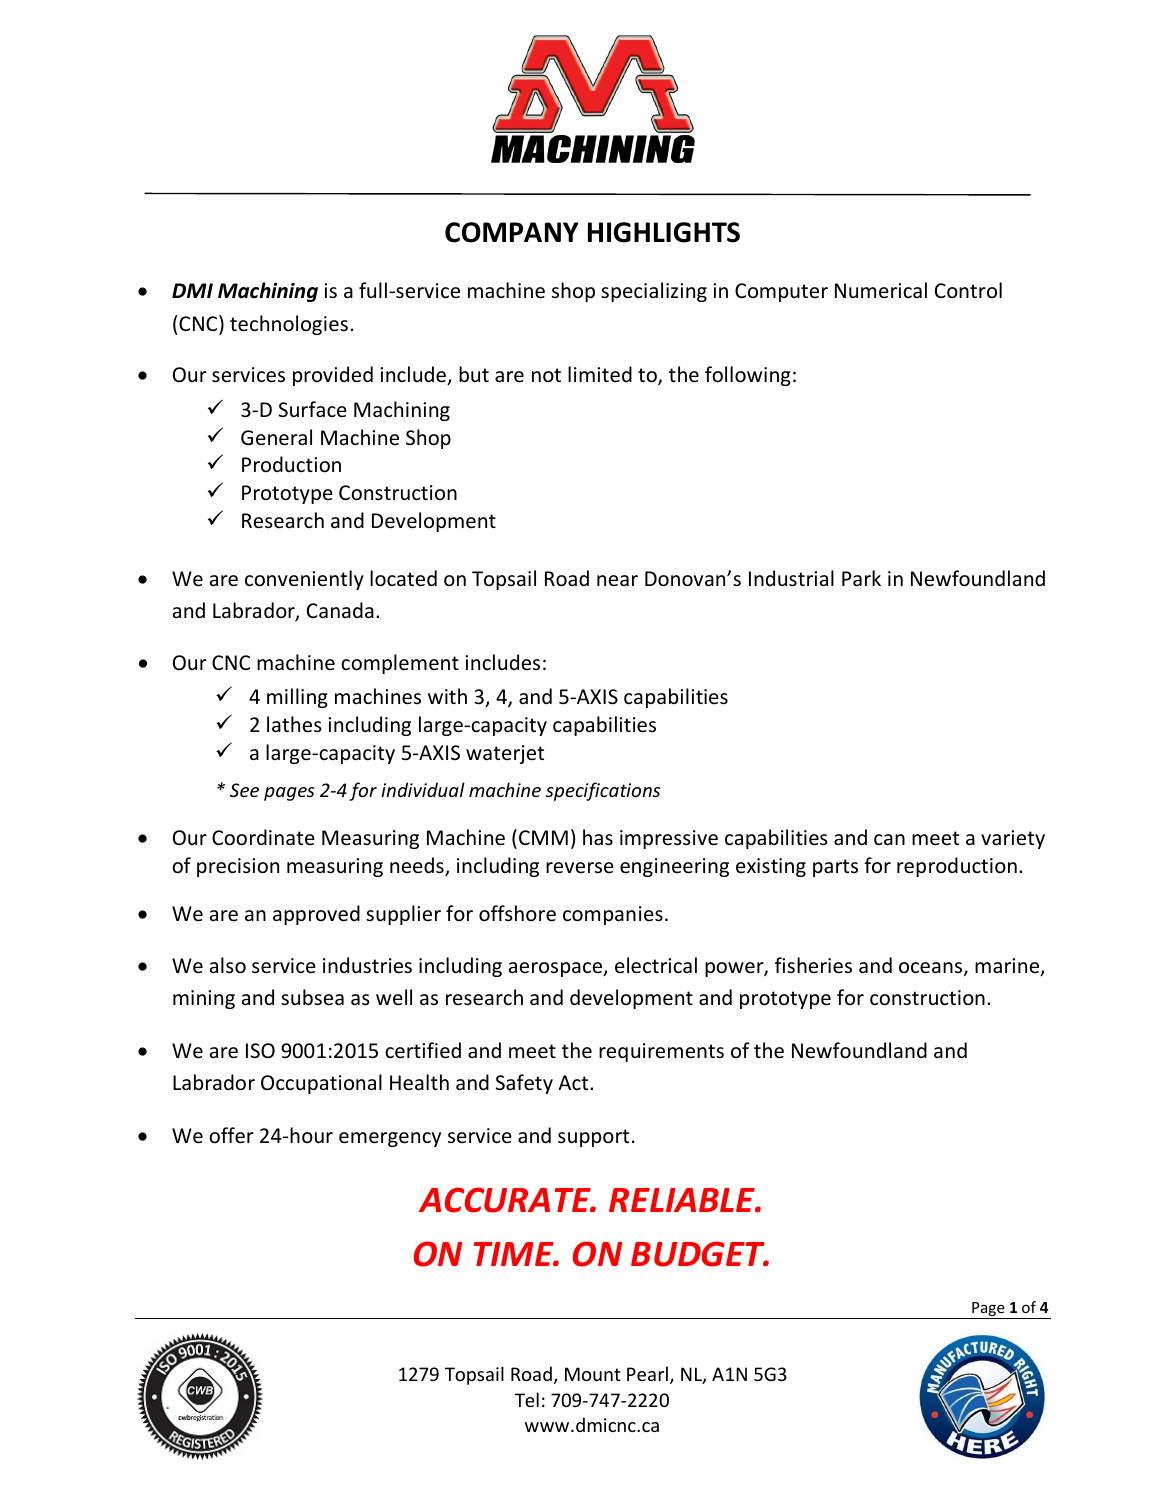 This document has width=1168, height=1511. Describe the element at coordinates (617, 581) in the document. I see `near` at that location.
